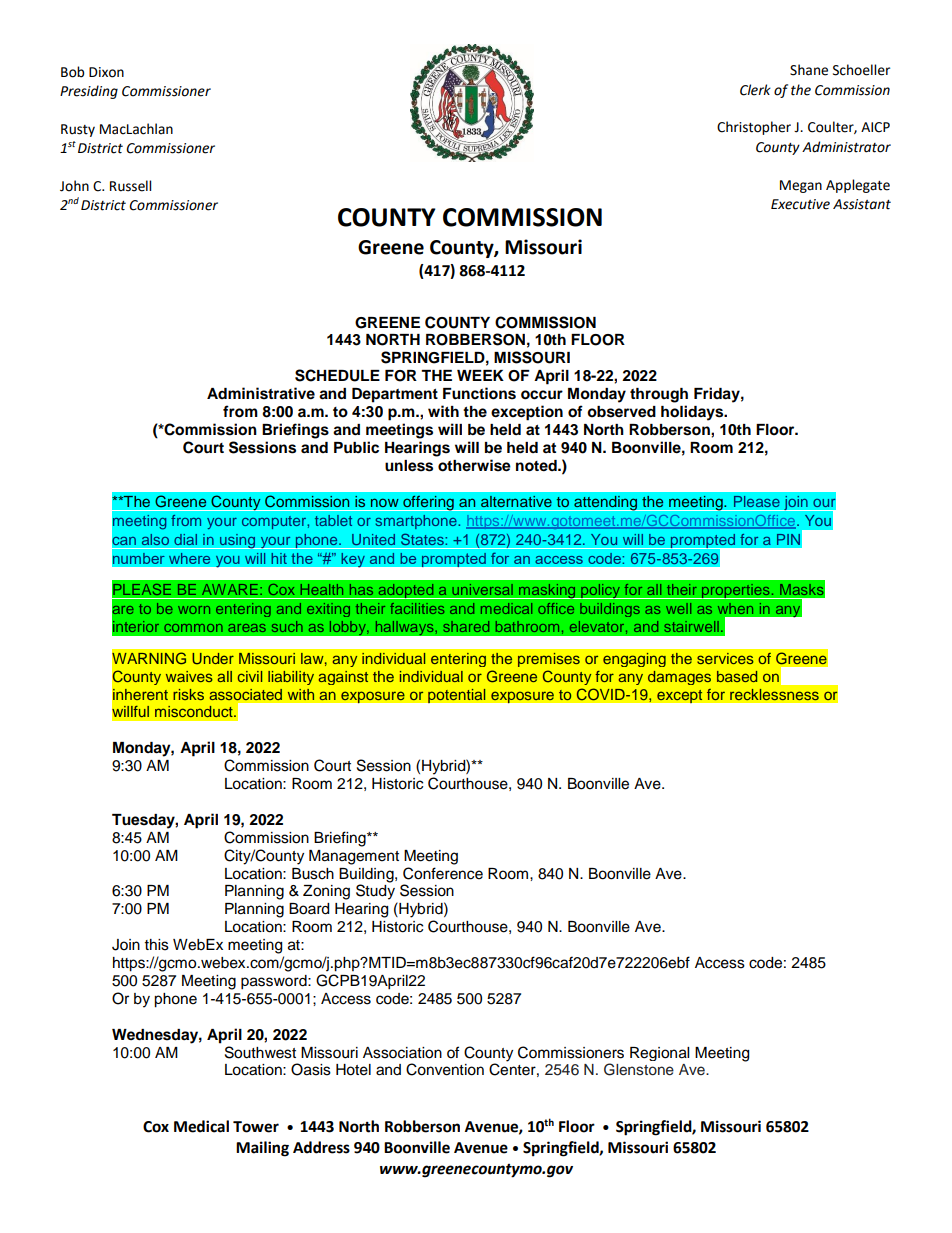  Describe the element at coordinates (755, 90) in the screenshot. I see `Clerk` at that location.
